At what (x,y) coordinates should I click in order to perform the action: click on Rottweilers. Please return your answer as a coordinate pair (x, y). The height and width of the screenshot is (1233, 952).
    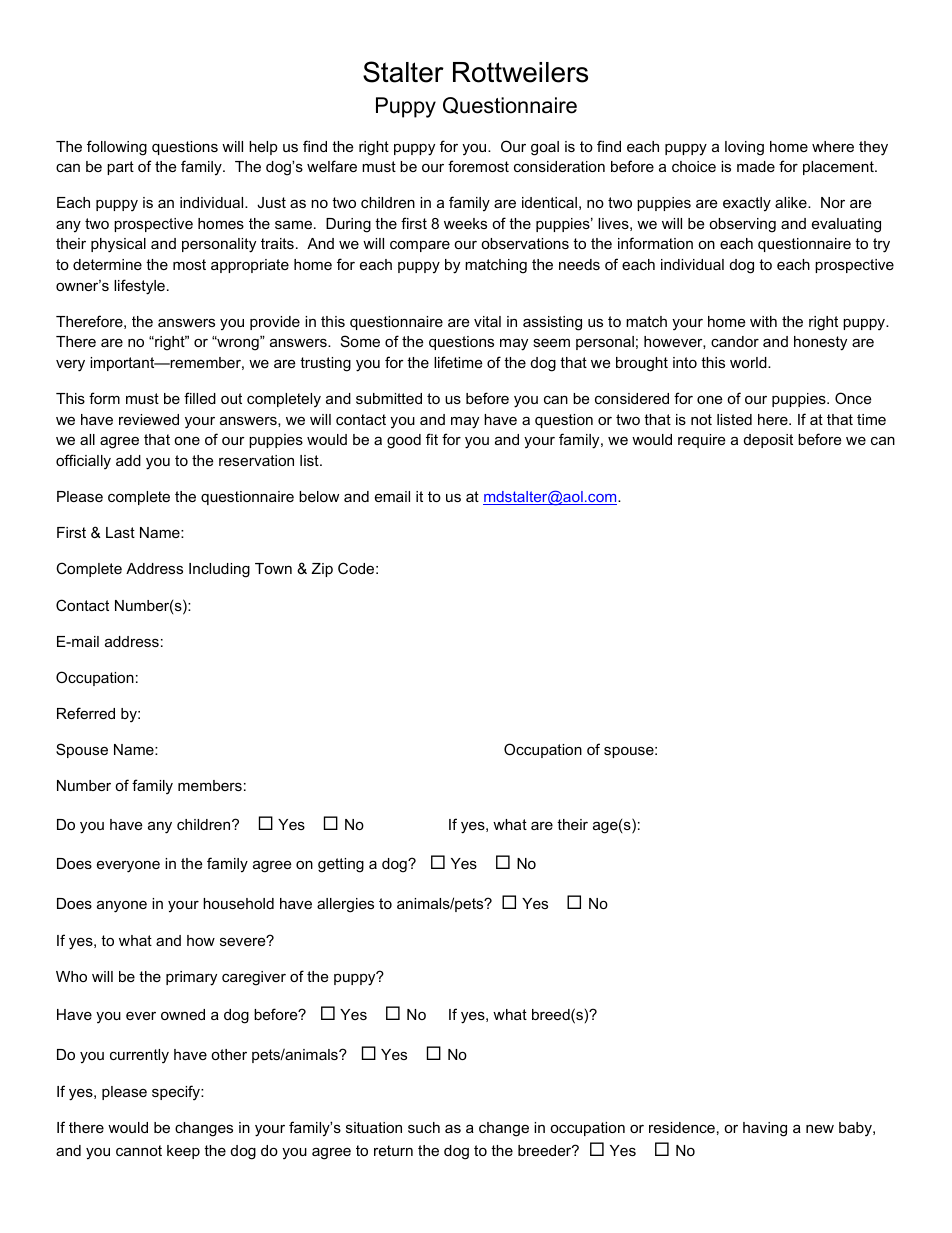
    Looking at the image, I should click on (520, 72).
